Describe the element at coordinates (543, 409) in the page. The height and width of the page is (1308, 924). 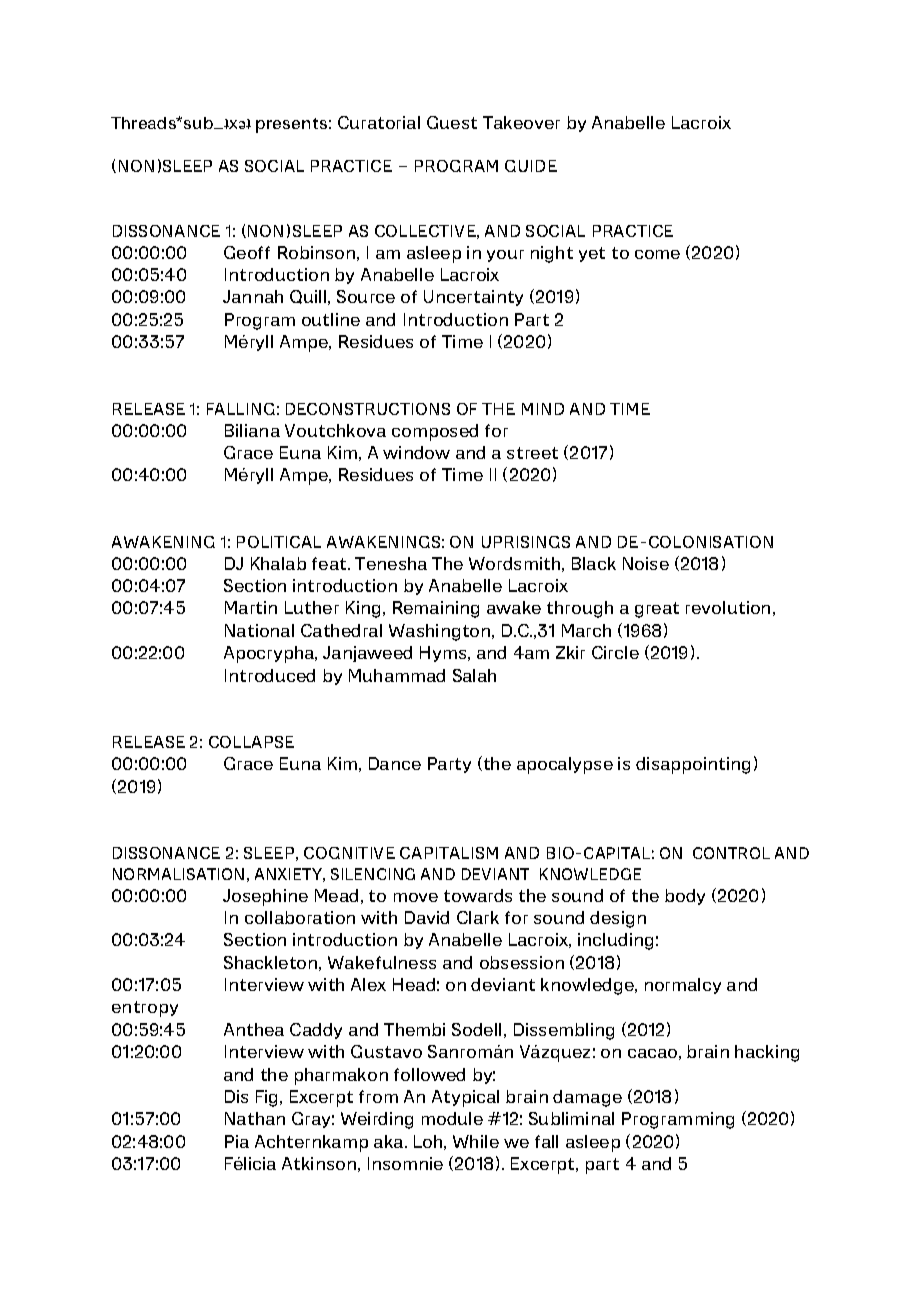
I see `MIND` at that location.
